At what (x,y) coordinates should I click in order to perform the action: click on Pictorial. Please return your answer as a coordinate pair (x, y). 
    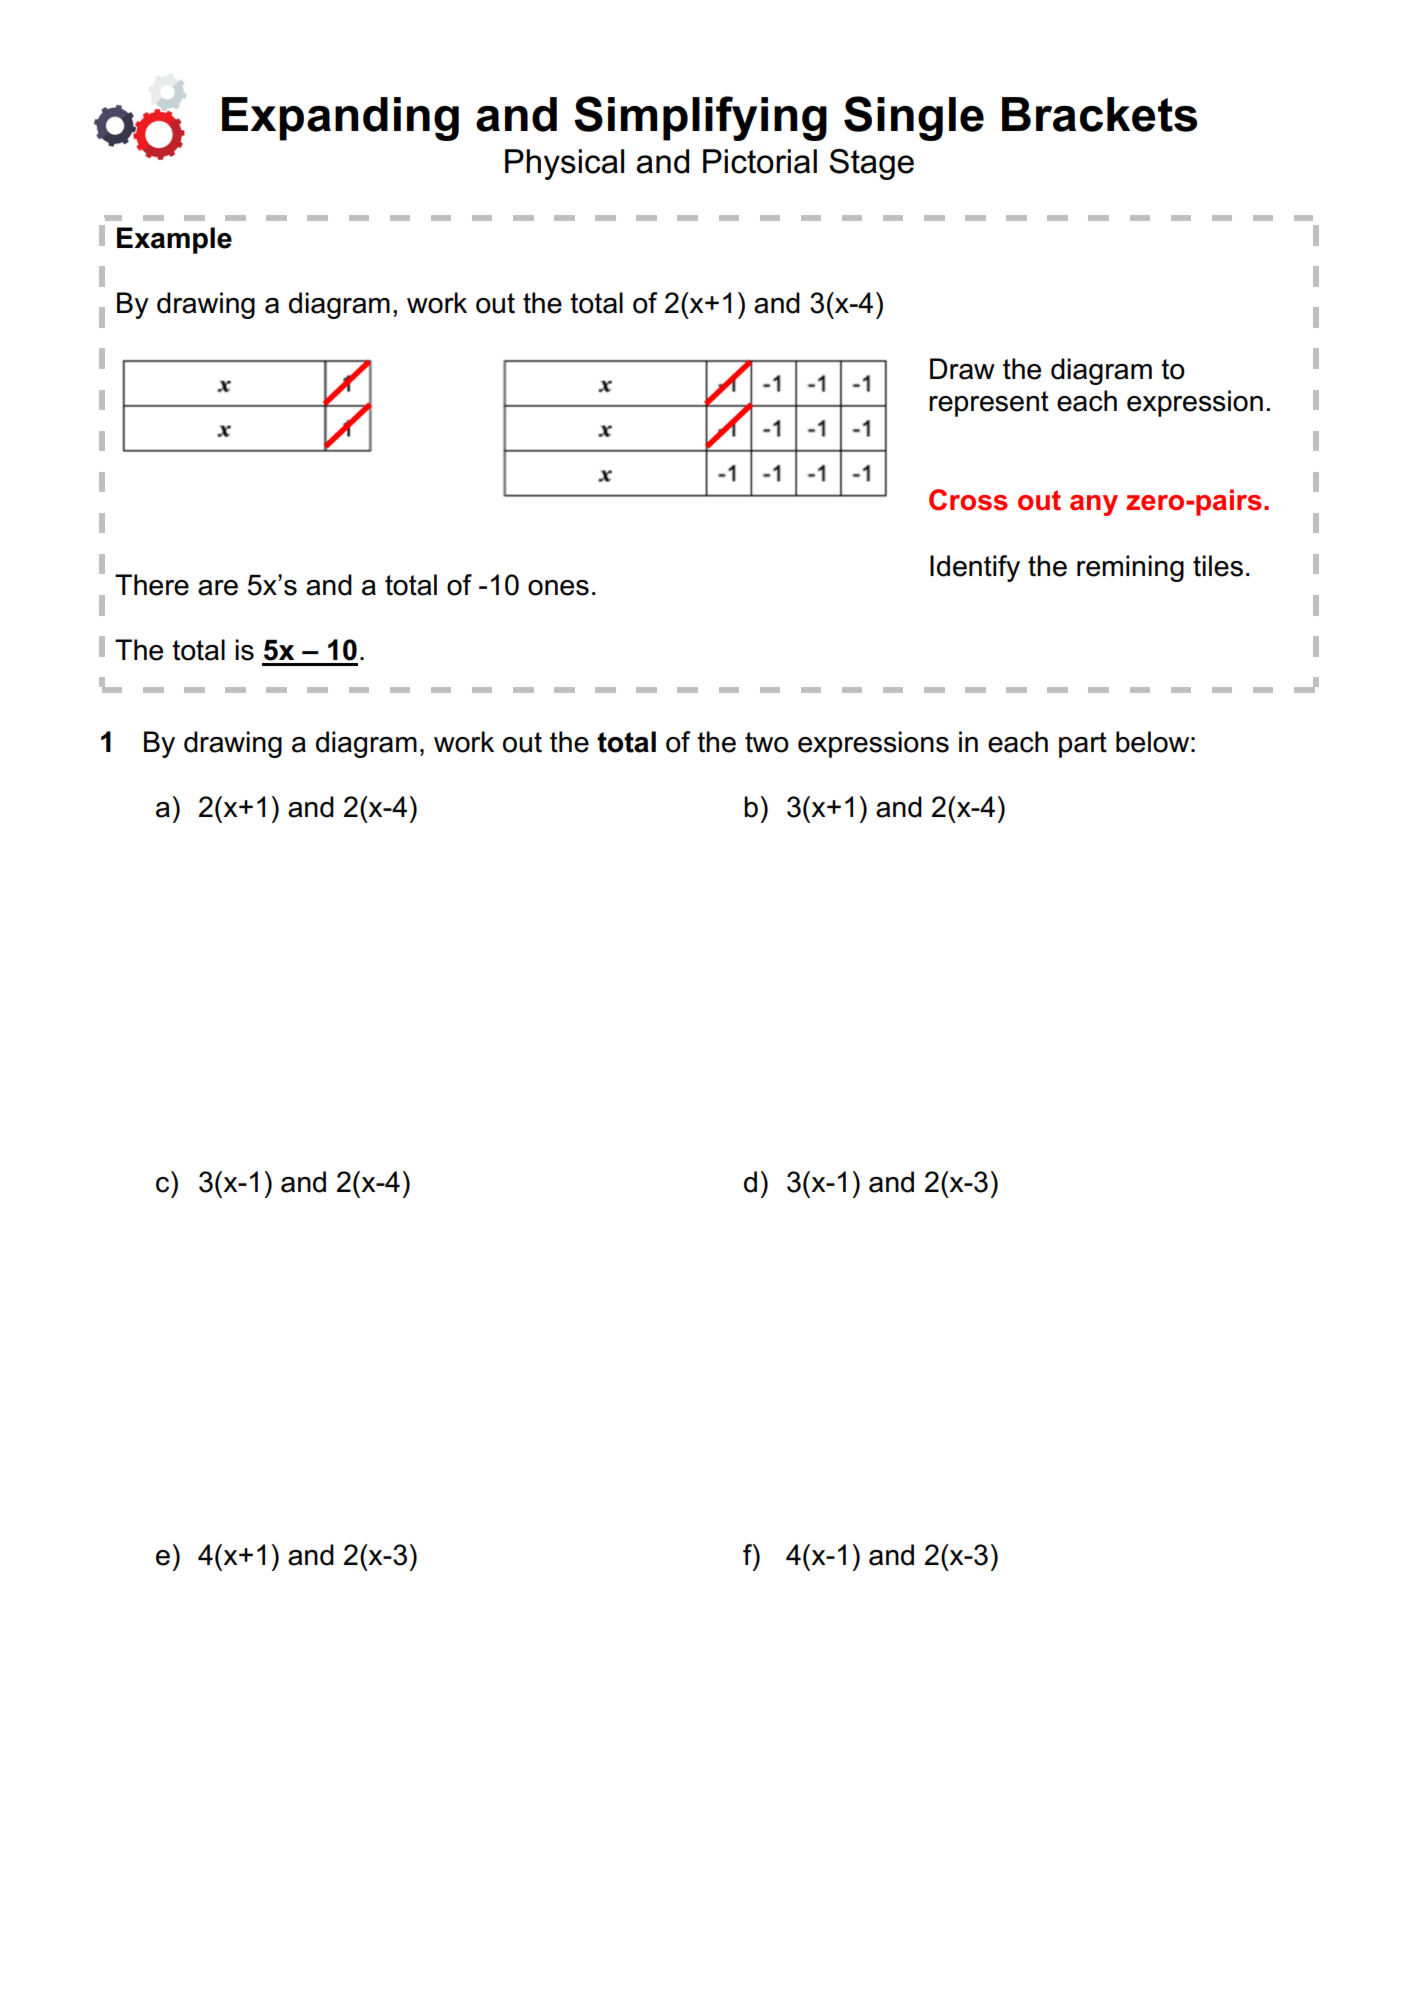
    Looking at the image, I should click on (760, 161).
